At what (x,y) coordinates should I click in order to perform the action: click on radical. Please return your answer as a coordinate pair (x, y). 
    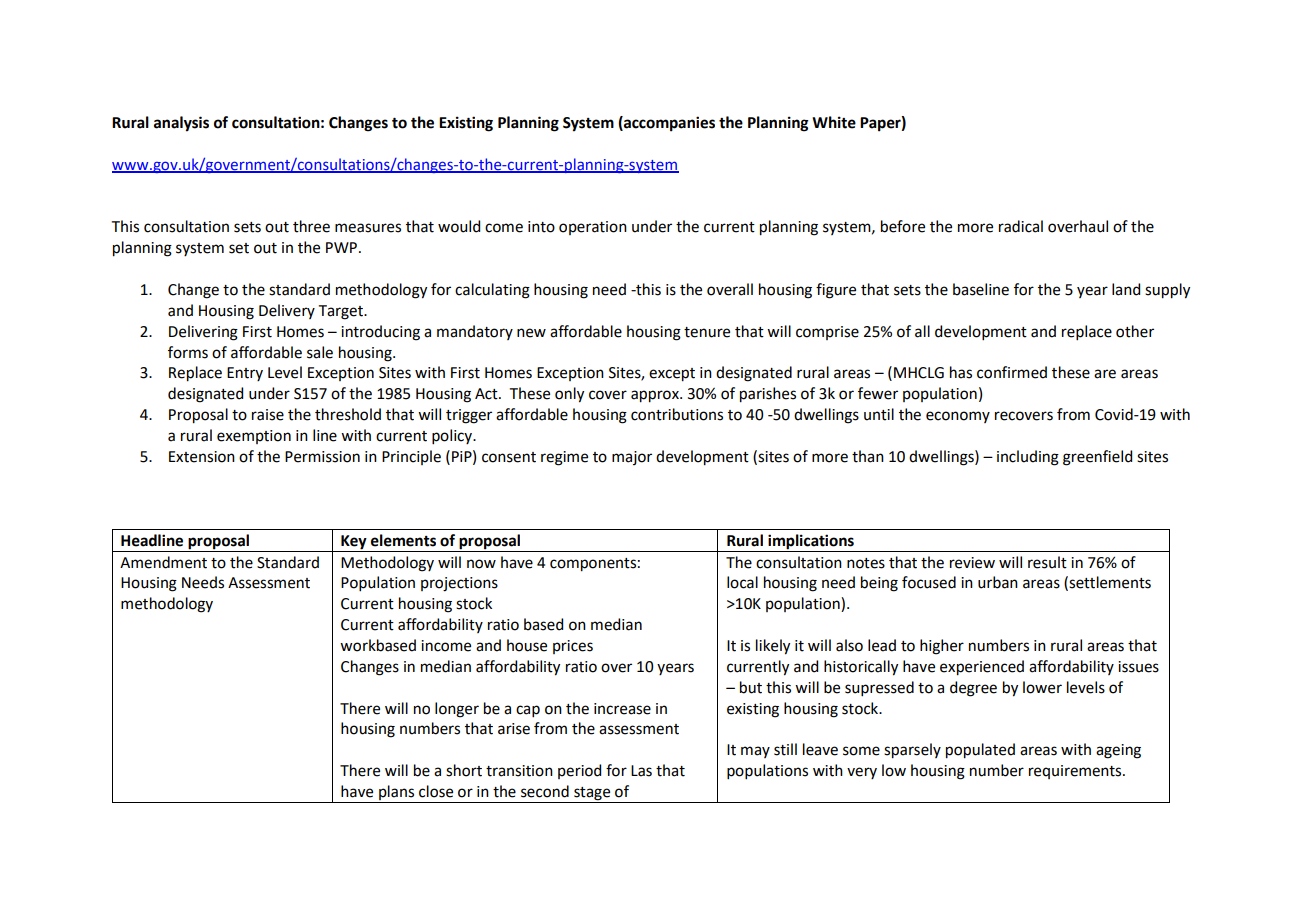
    Looking at the image, I should click on (1021, 226).
